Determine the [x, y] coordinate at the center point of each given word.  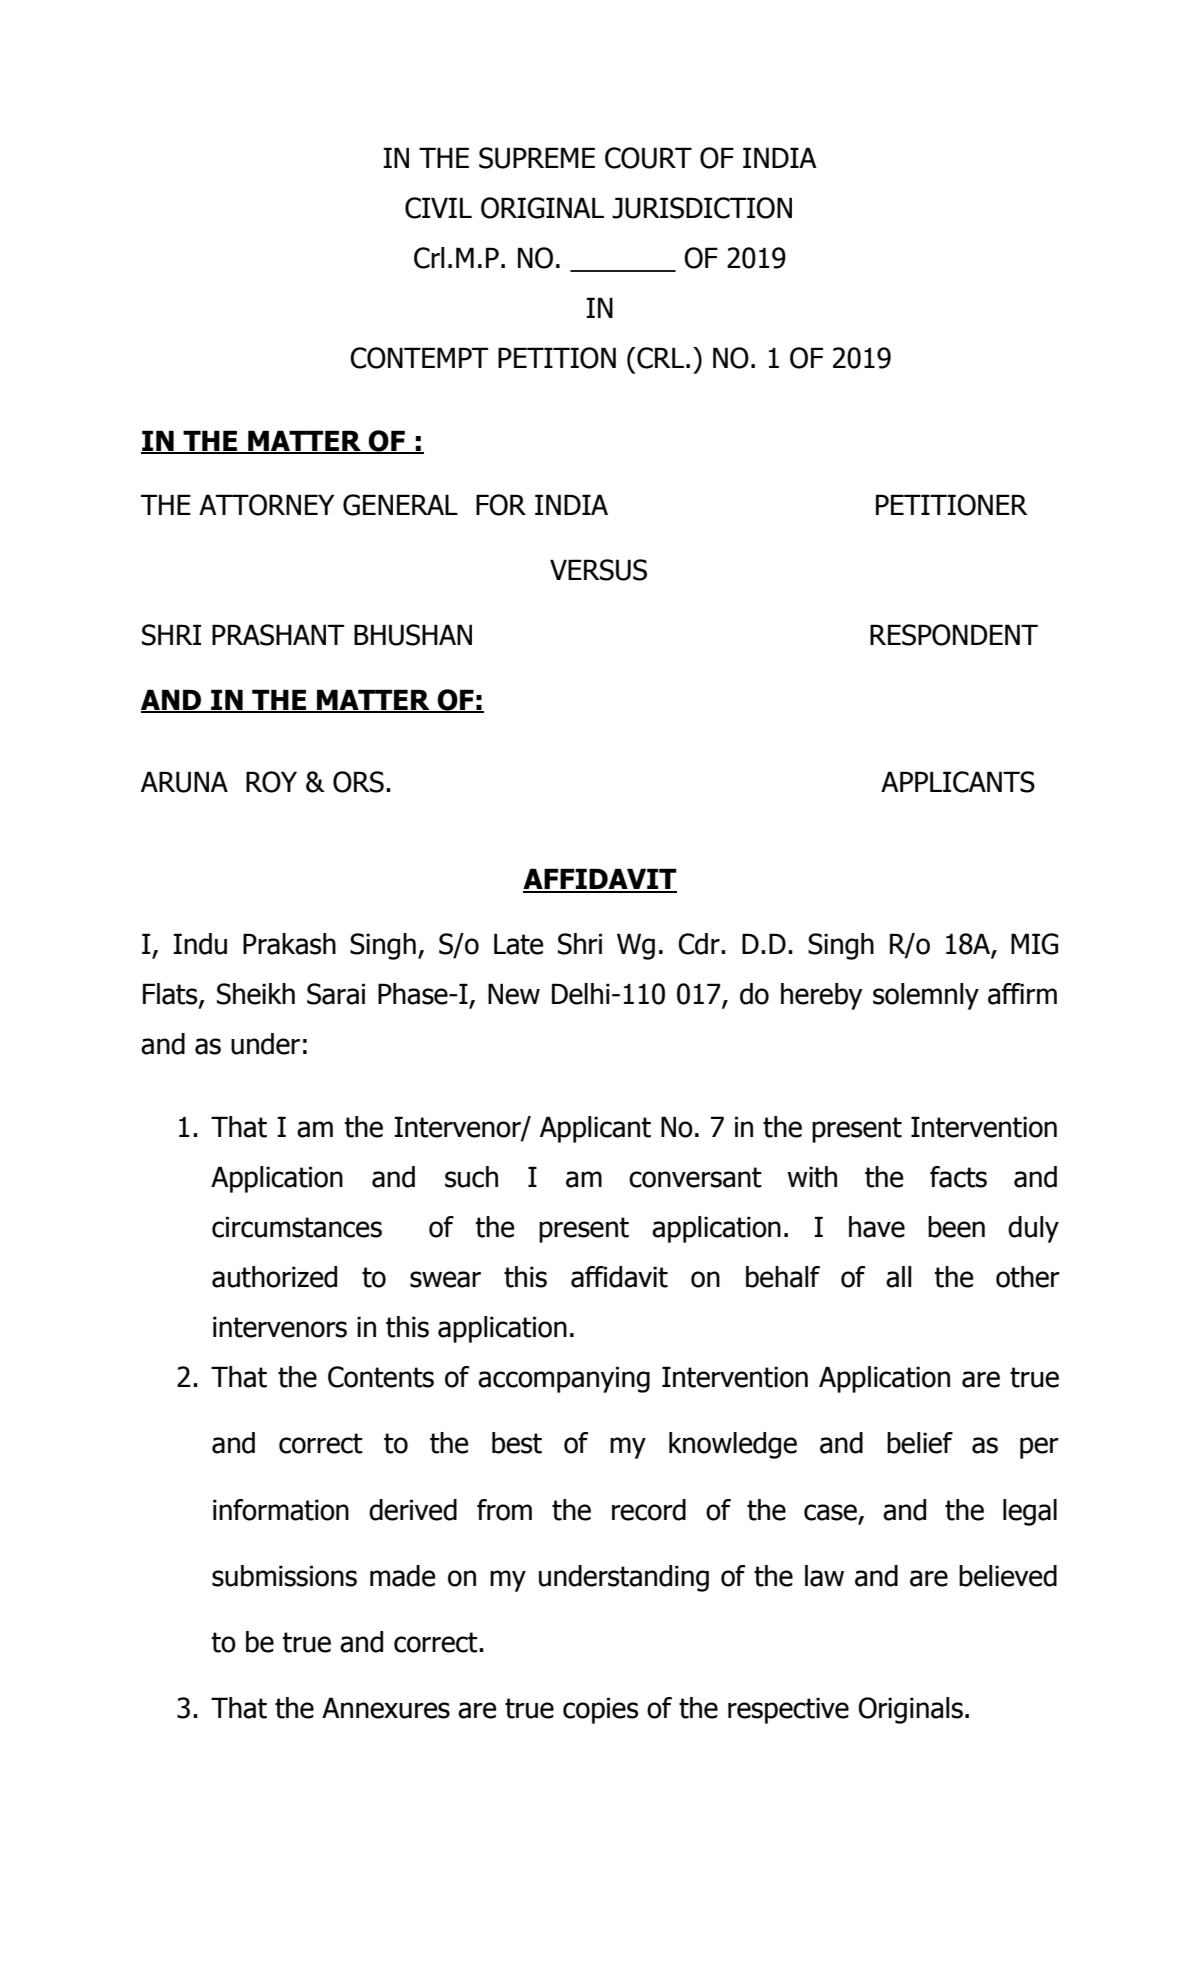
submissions [284, 1576]
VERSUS [598, 570]
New [514, 994]
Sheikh [256, 994]
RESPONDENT [954, 635]
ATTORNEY [266, 505]
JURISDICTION [702, 208]
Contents [381, 1377]
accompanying [564, 1379]
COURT [648, 158]
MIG [1034, 944]
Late [518, 944]
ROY [271, 782]
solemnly [926, 996]
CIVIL [438, 208]
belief [920, 1443]
